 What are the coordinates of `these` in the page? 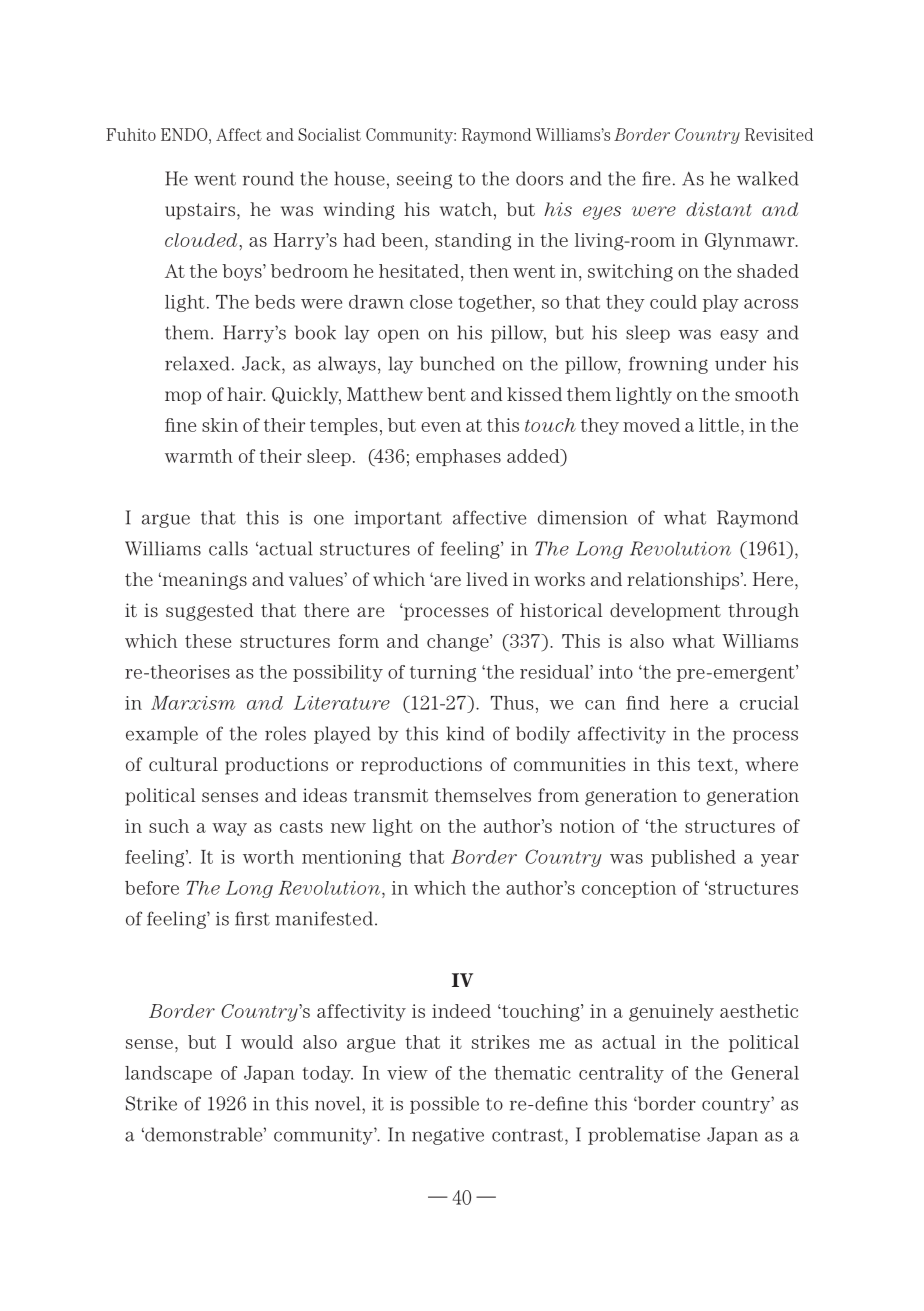 It's located at (208, 641).
